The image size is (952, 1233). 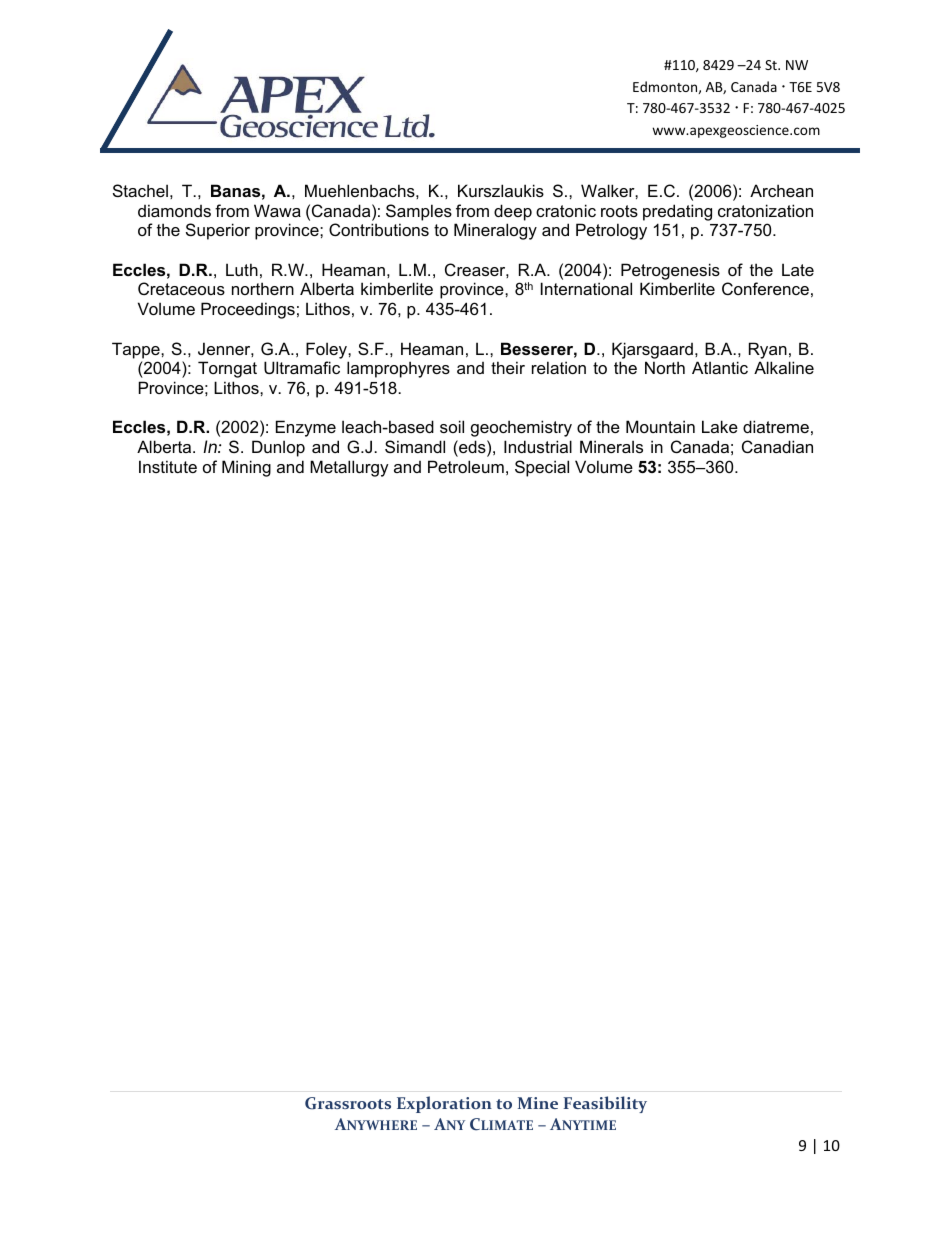 I want to click on Mining, so click(x=246, y=468).
